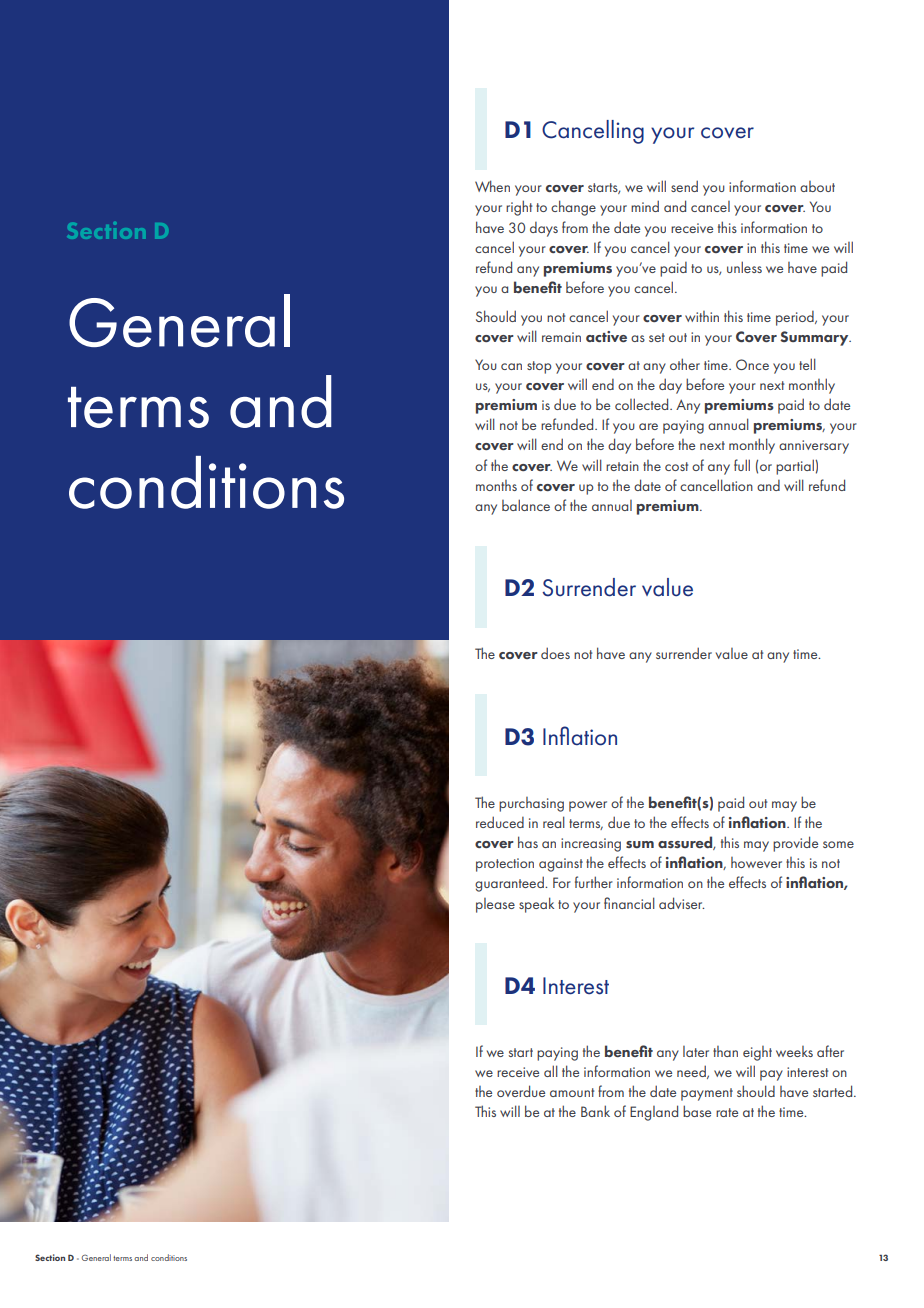 This screenshot has width=924, height=1308. I want to click on guaranteed, so click(510, 884).
